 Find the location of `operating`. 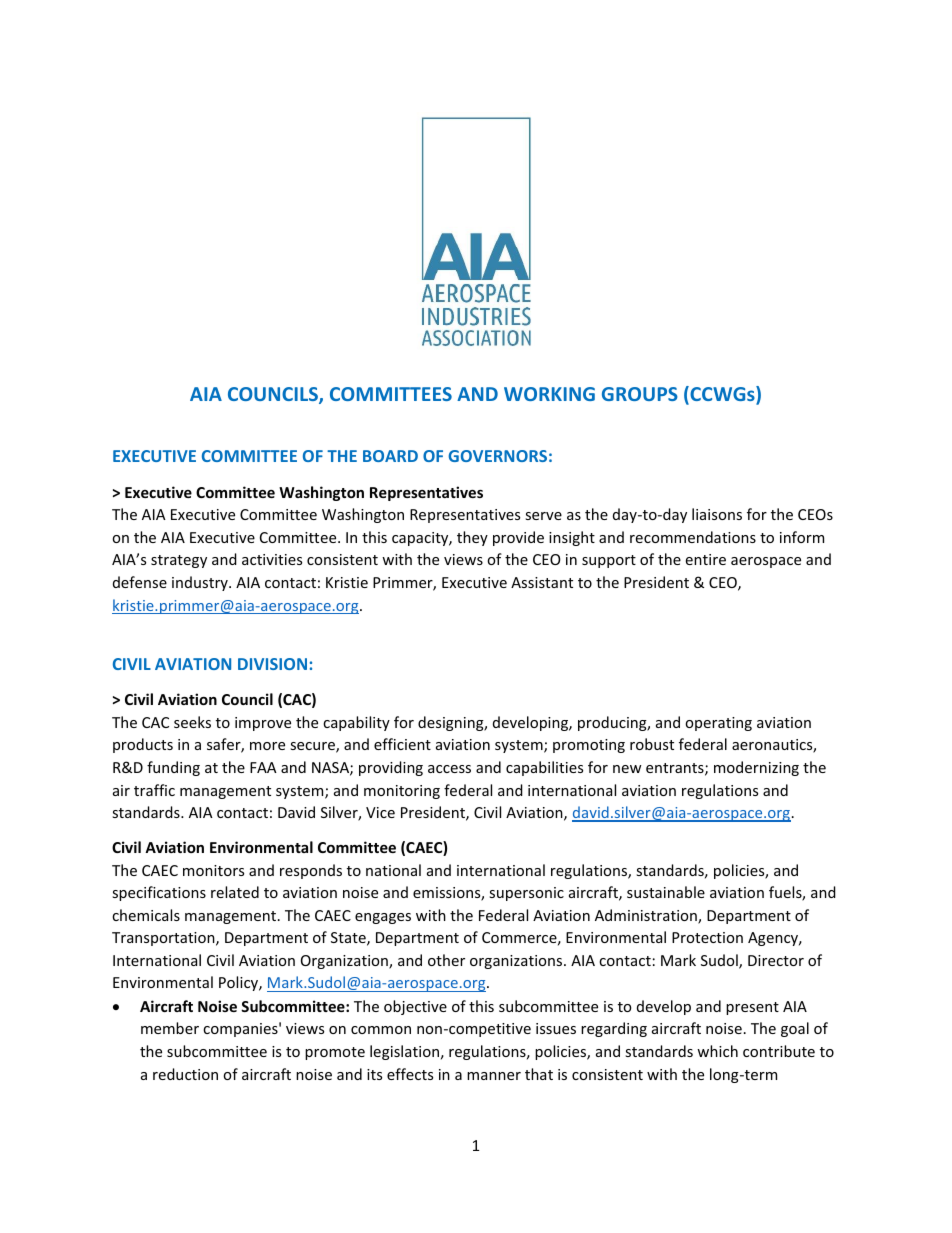

operating is located at coordinates (718, 724).
